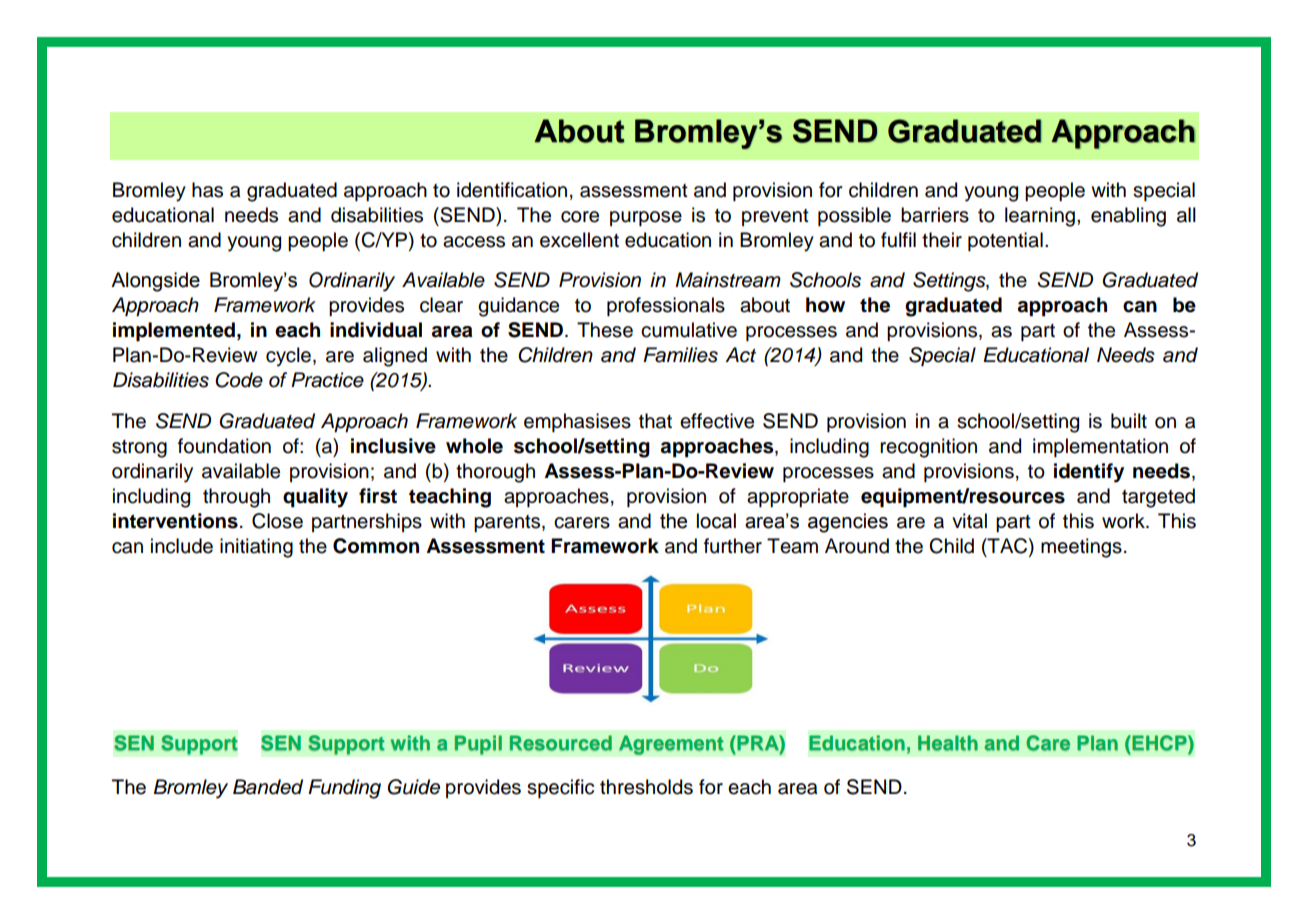 Image resolution: width=1308 pixels, height=924 pixels. I want to click on cumulative, so click(689, 330).
